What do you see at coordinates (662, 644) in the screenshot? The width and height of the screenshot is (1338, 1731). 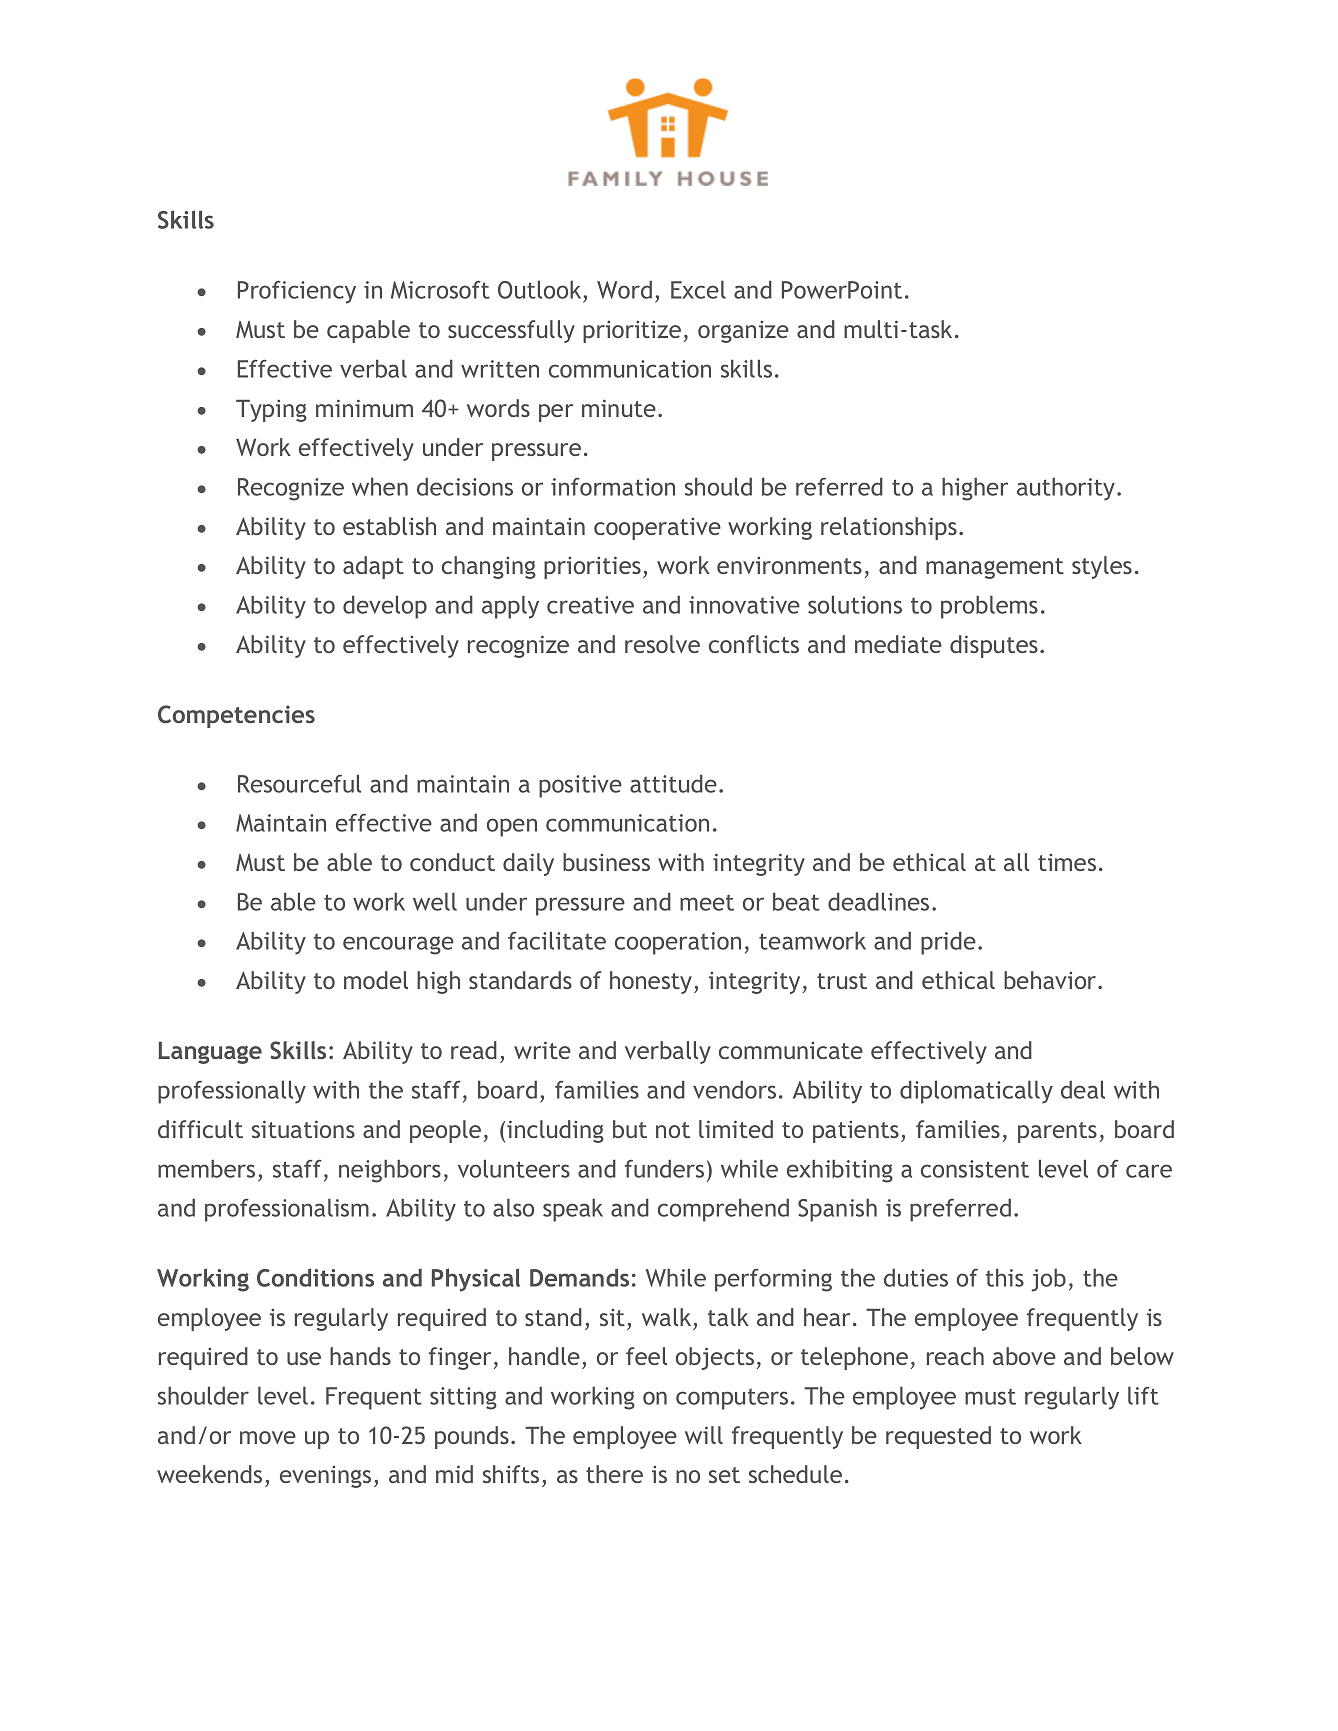 I see `resolve` at bounding box center [662, 644].
